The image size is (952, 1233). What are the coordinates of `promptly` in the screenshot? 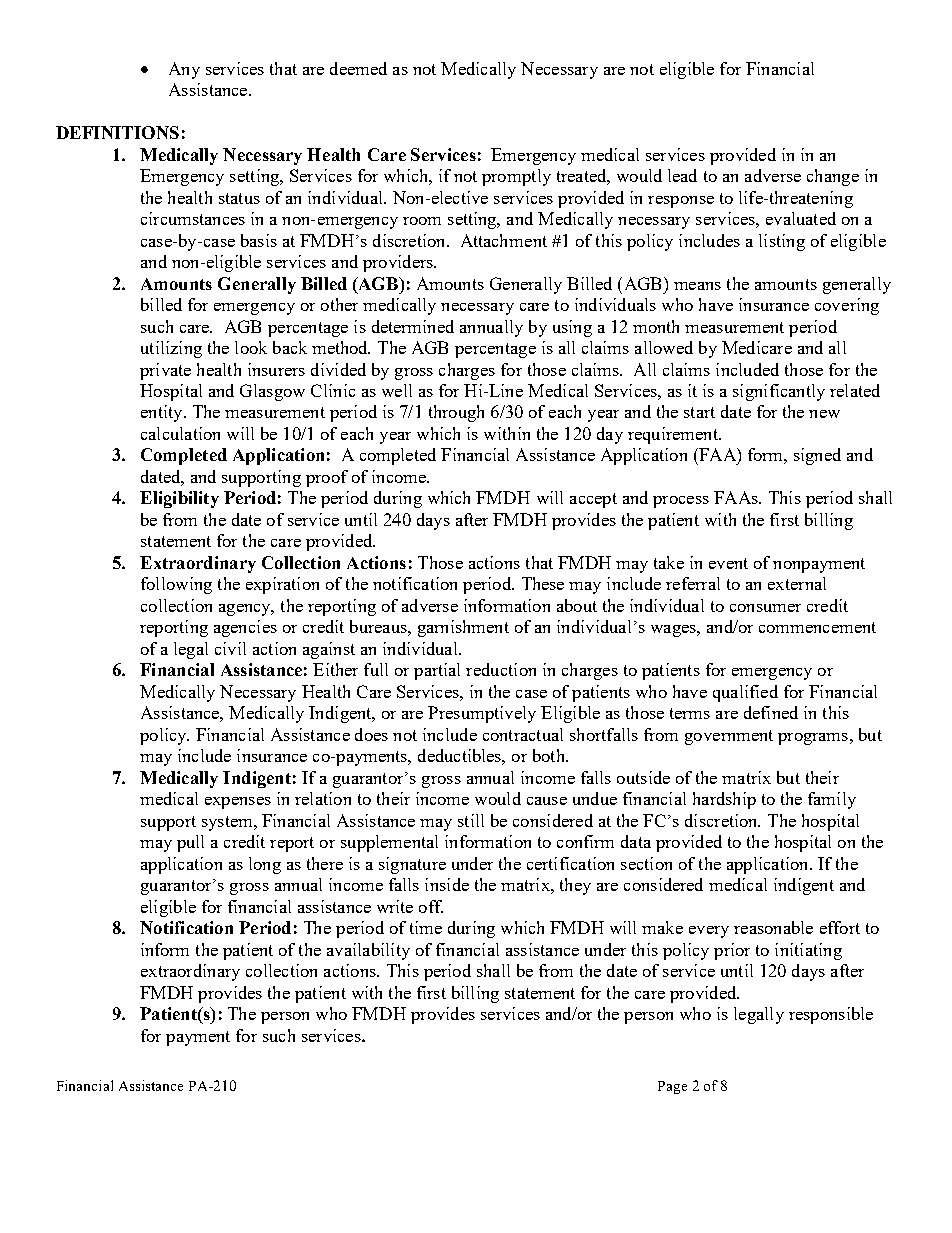 It's located at (516, 177).
